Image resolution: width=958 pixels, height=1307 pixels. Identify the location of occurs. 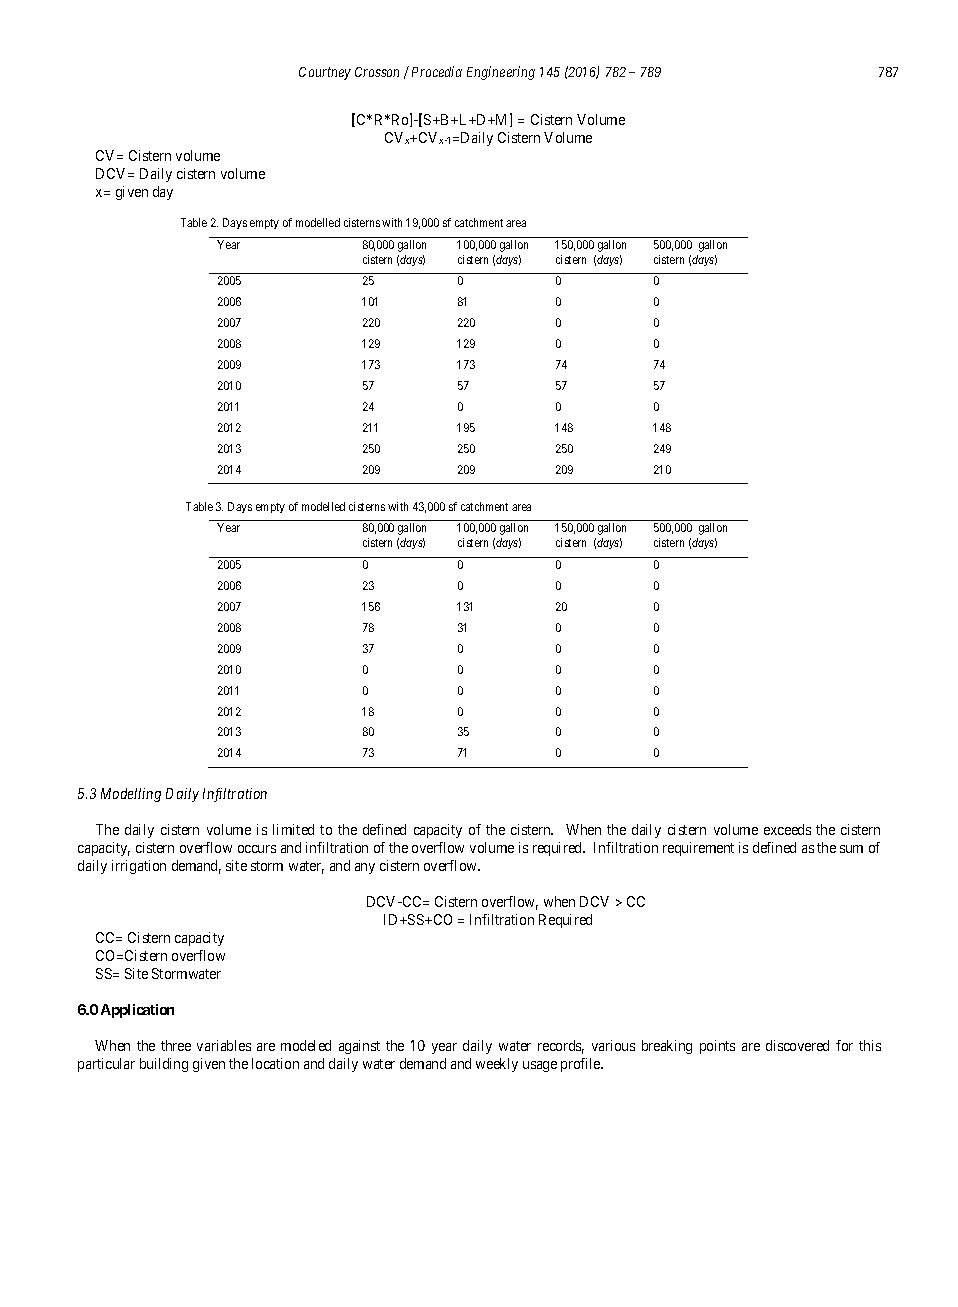
(257, 849).
